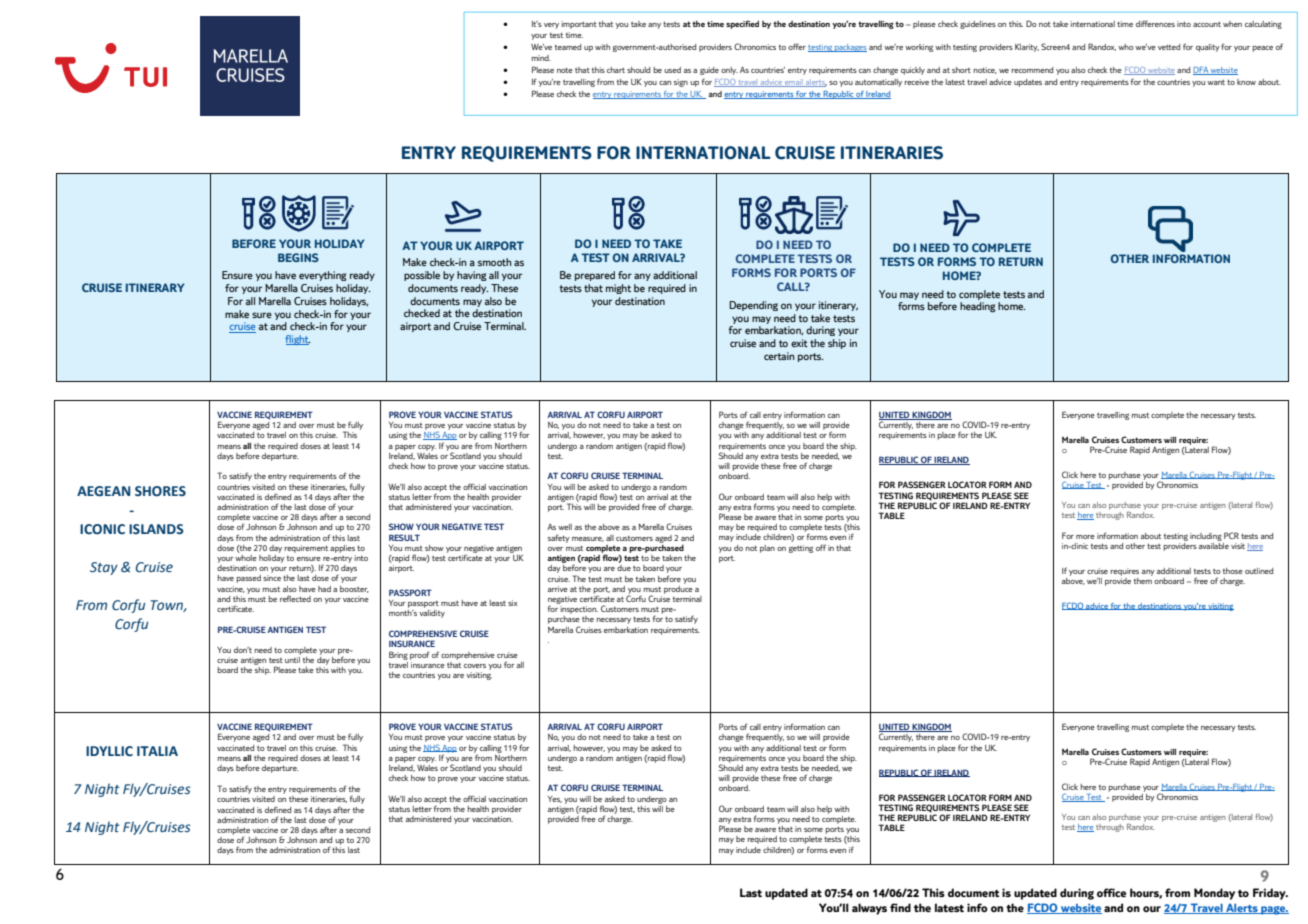 The height and width of the document is (924, 1308). I want to click on mind, so click(541, 58).
